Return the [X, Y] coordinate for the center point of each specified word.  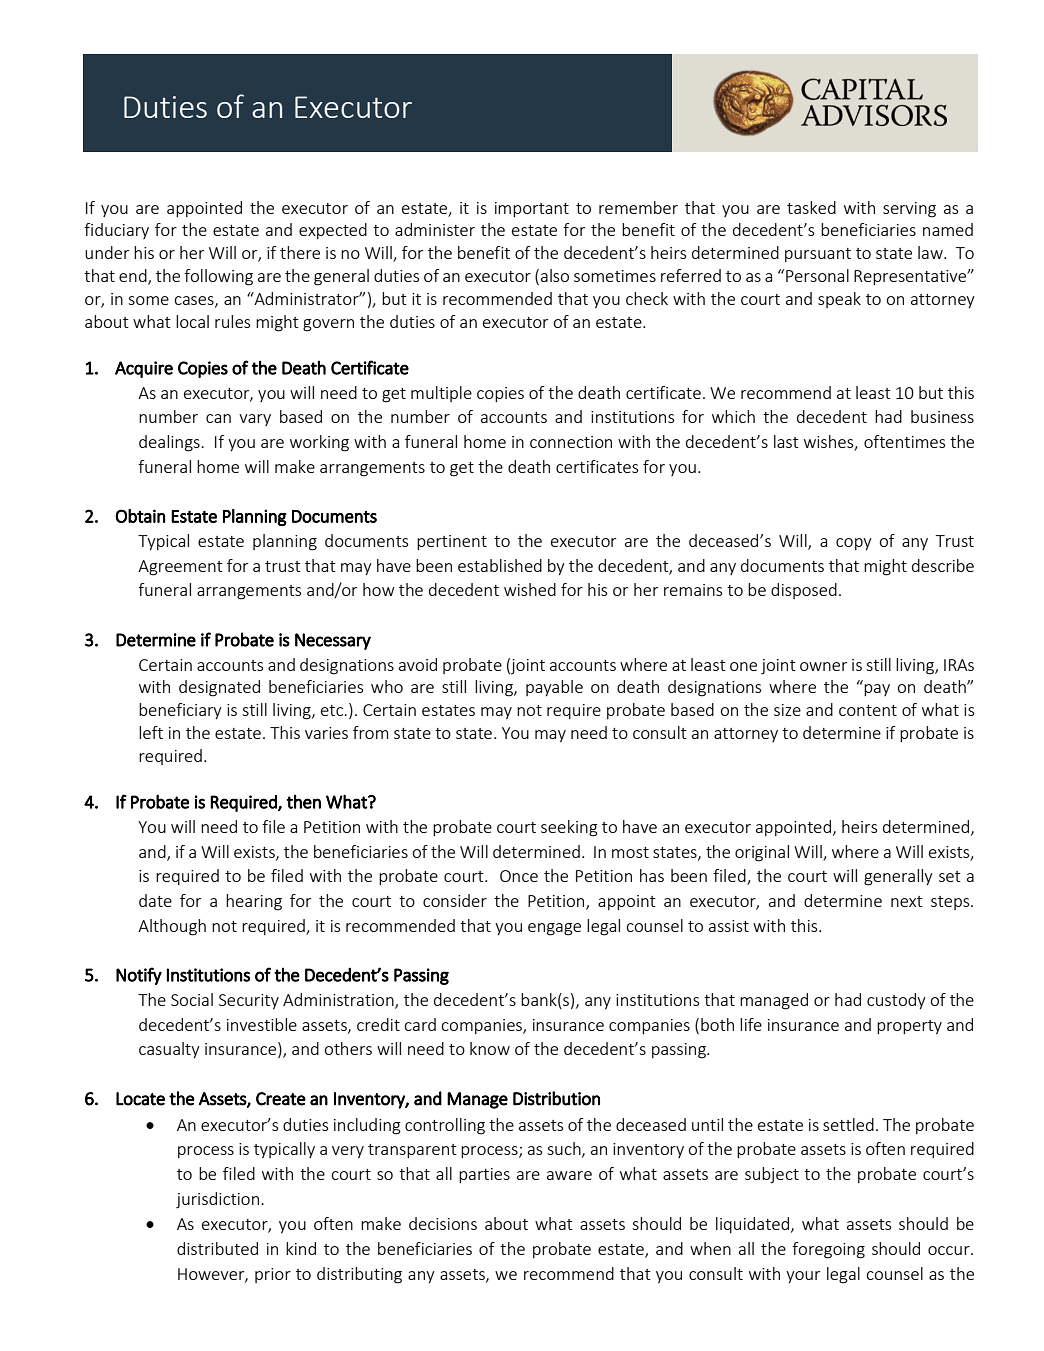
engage [554, 929]
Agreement [180, 568]
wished [530, 589]
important [532, 209]
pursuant [818, 255]
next [907, 901]
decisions [443, 1223]
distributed [217, 1248]
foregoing [828, 1250]
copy [854, 544]
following [218, 277]
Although [172, 927]
